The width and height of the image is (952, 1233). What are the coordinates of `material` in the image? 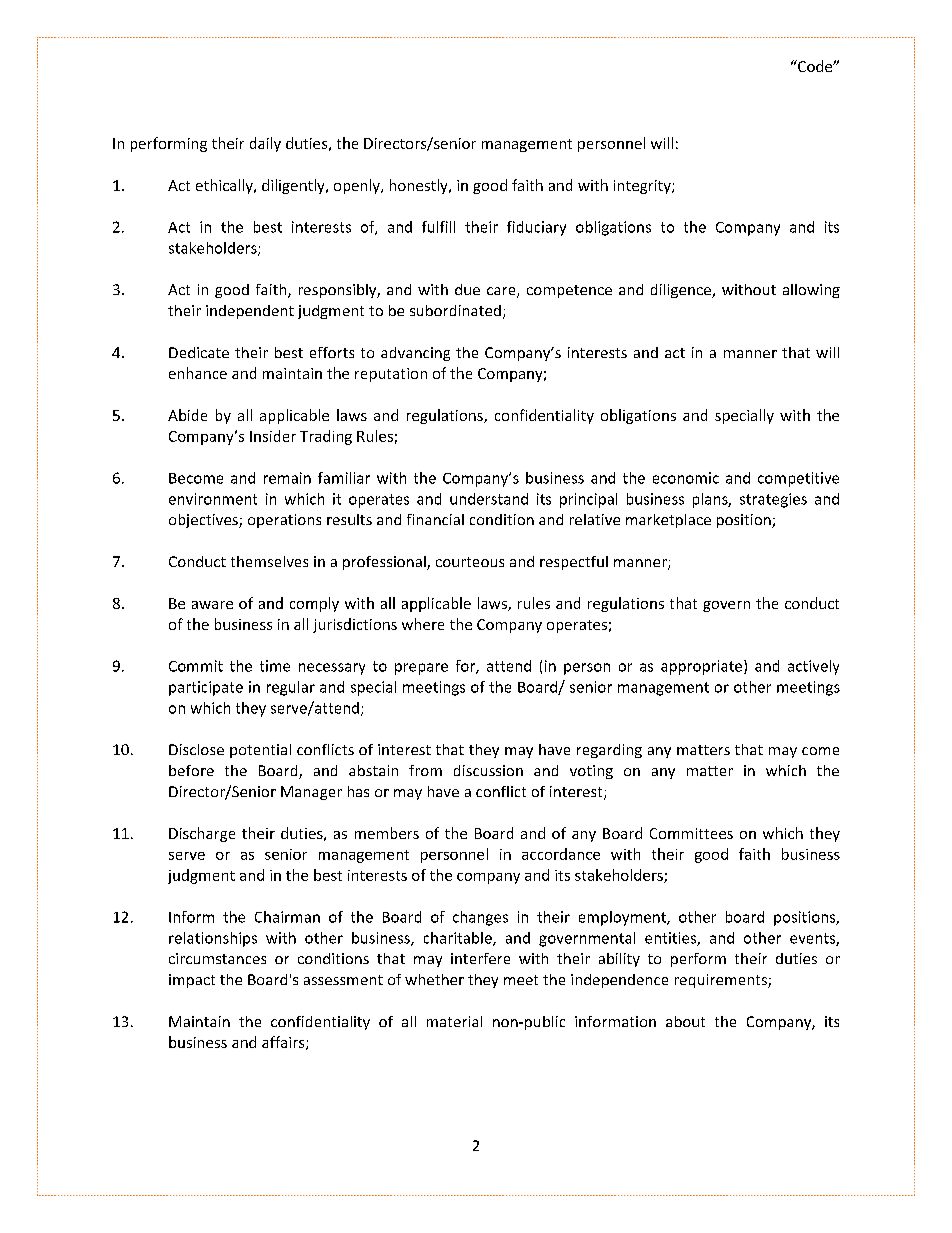 It's located at (454, 1021).
